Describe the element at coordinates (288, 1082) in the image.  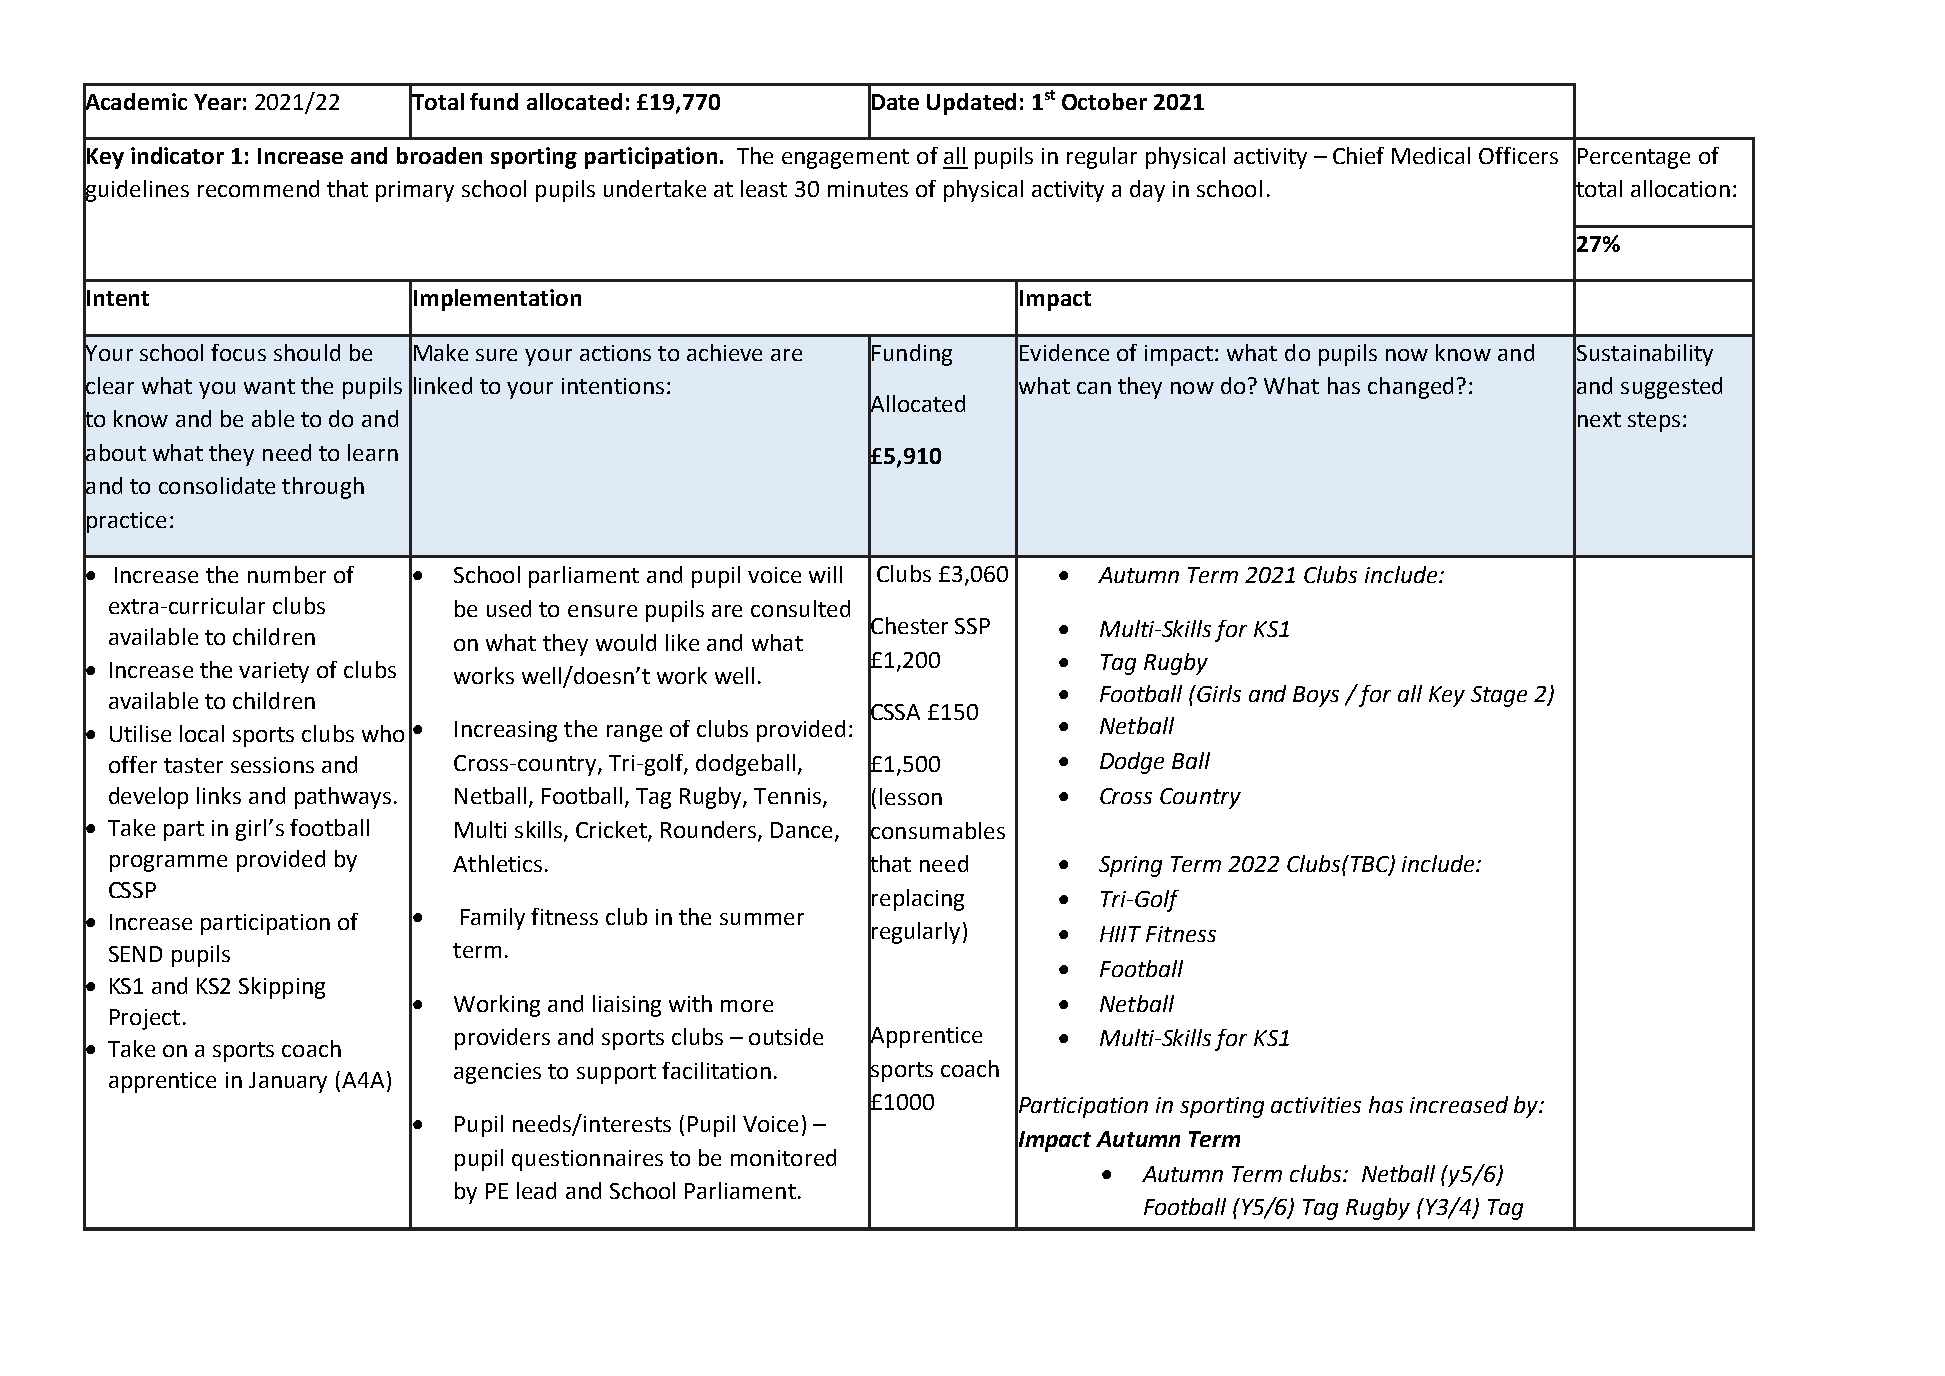
I see `January` at that location.
